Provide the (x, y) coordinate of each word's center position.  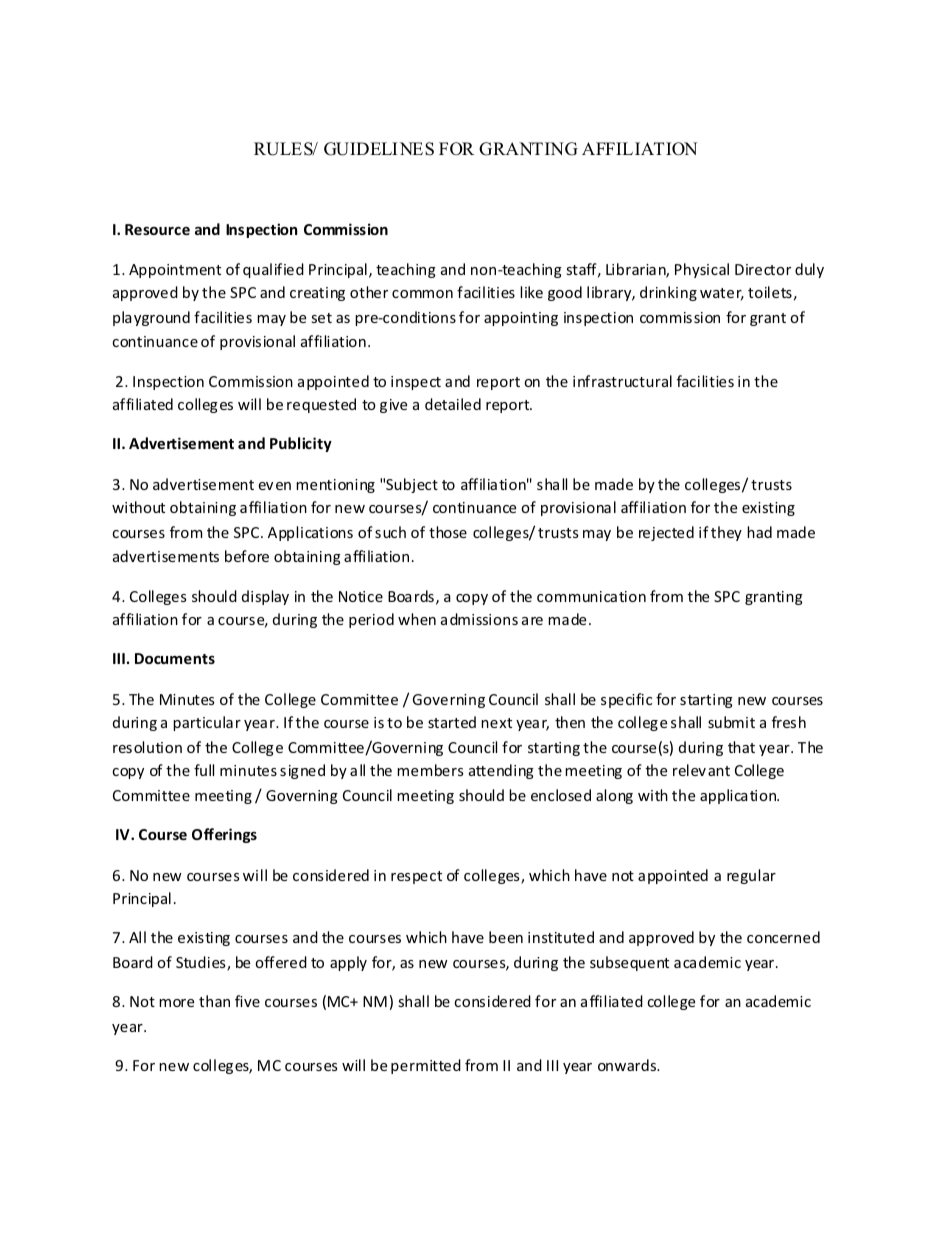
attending (501, 771)
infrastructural (622, 381)
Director (763, 269)
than (214, 1001)
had (759, 532)
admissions (479, 619)
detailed (453, 404)
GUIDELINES (379, 149)
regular (751, 876)
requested (321, 405)
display (265, 597)
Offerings (224, 835)
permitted (426, 1066)
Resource (157, 229)
